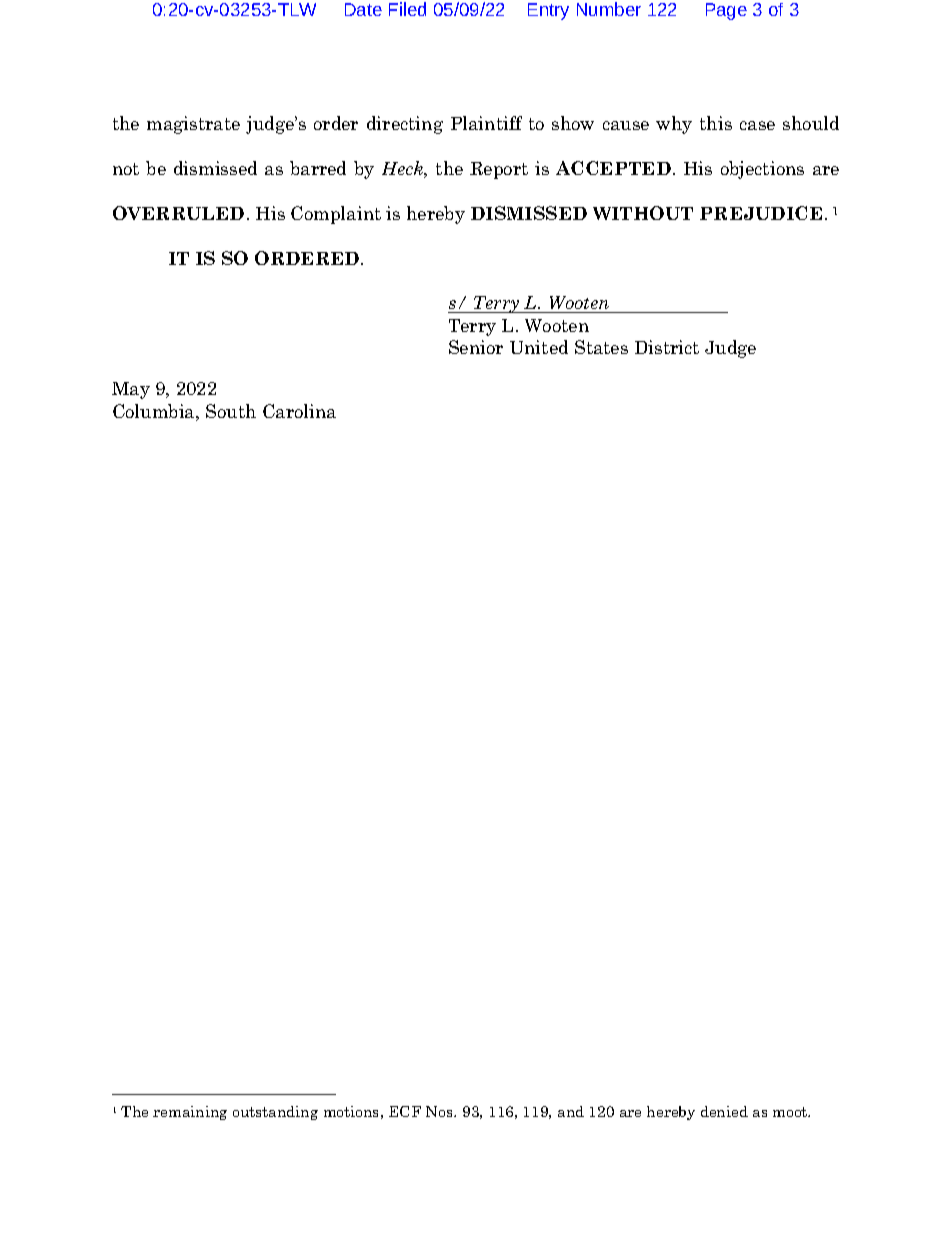 This screenshot has height=1233, width=952. What do you see at coordinates (440, 1111) in the screenshot?
I see `Nos` at bounding box center [440, 1111].
